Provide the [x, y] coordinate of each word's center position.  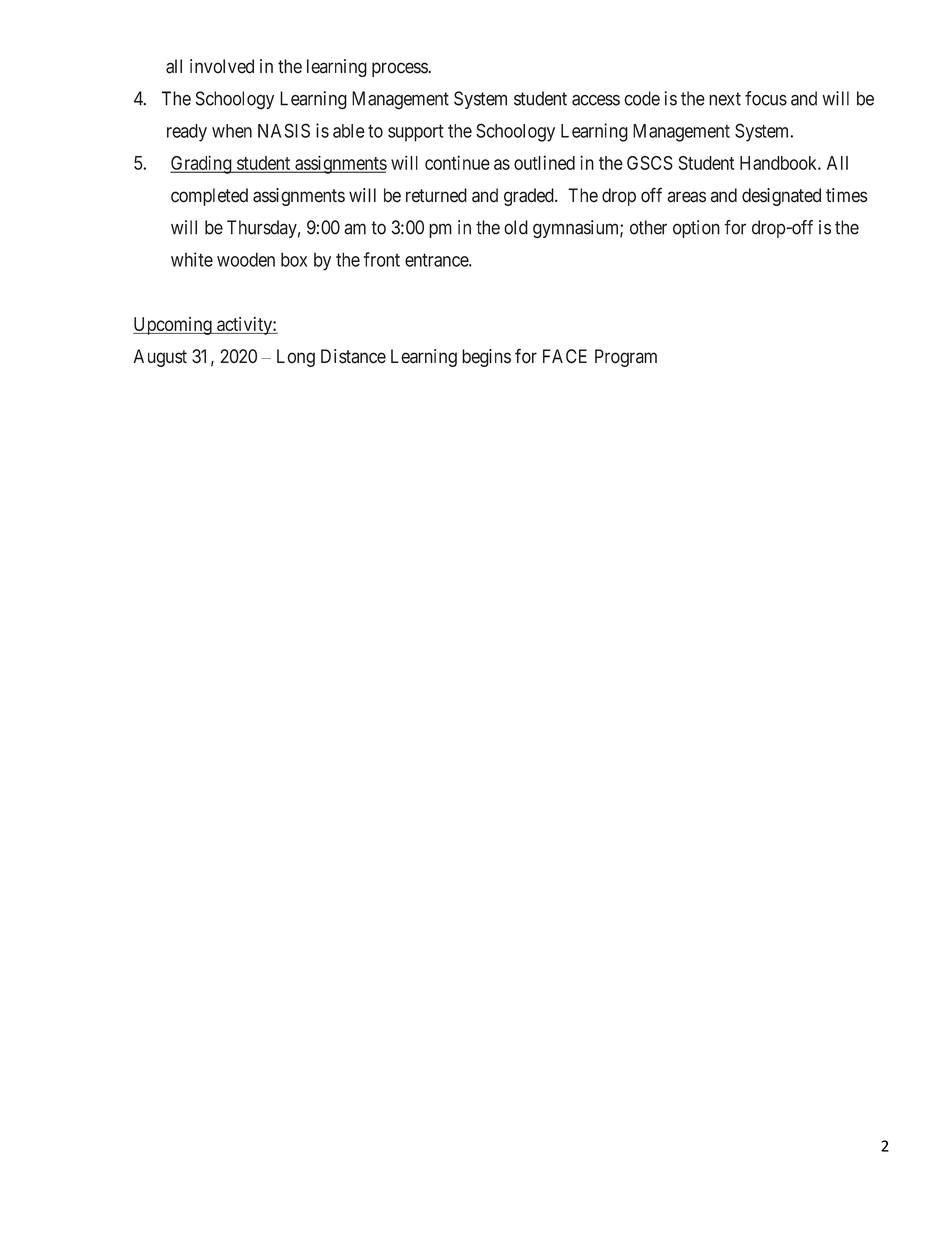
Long [296, 358]
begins [486, 358]
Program [626, 358]
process [400, 69]
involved [222, 66]
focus [766, 98]
